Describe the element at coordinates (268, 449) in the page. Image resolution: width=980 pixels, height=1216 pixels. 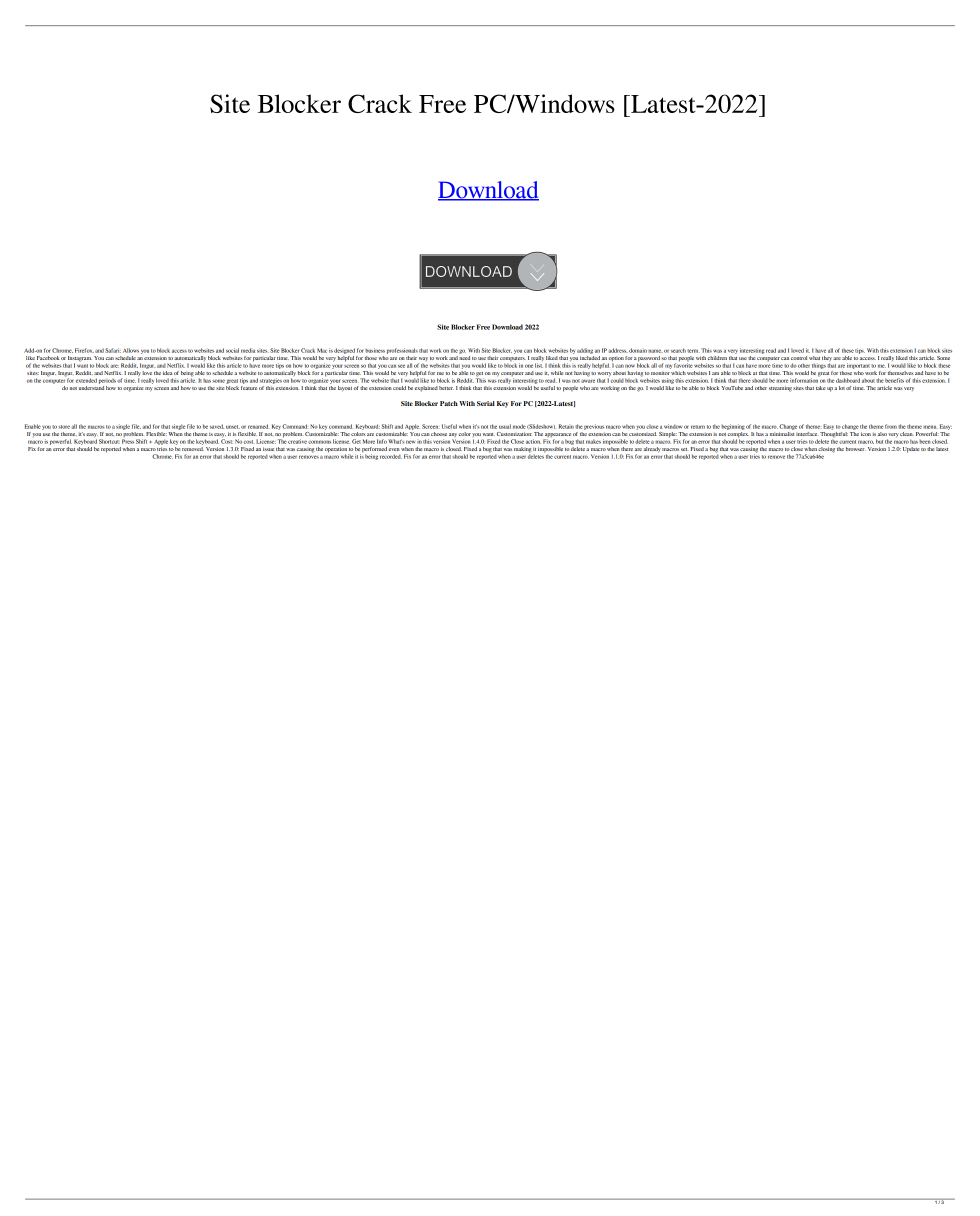
I see `issue` at that location.
